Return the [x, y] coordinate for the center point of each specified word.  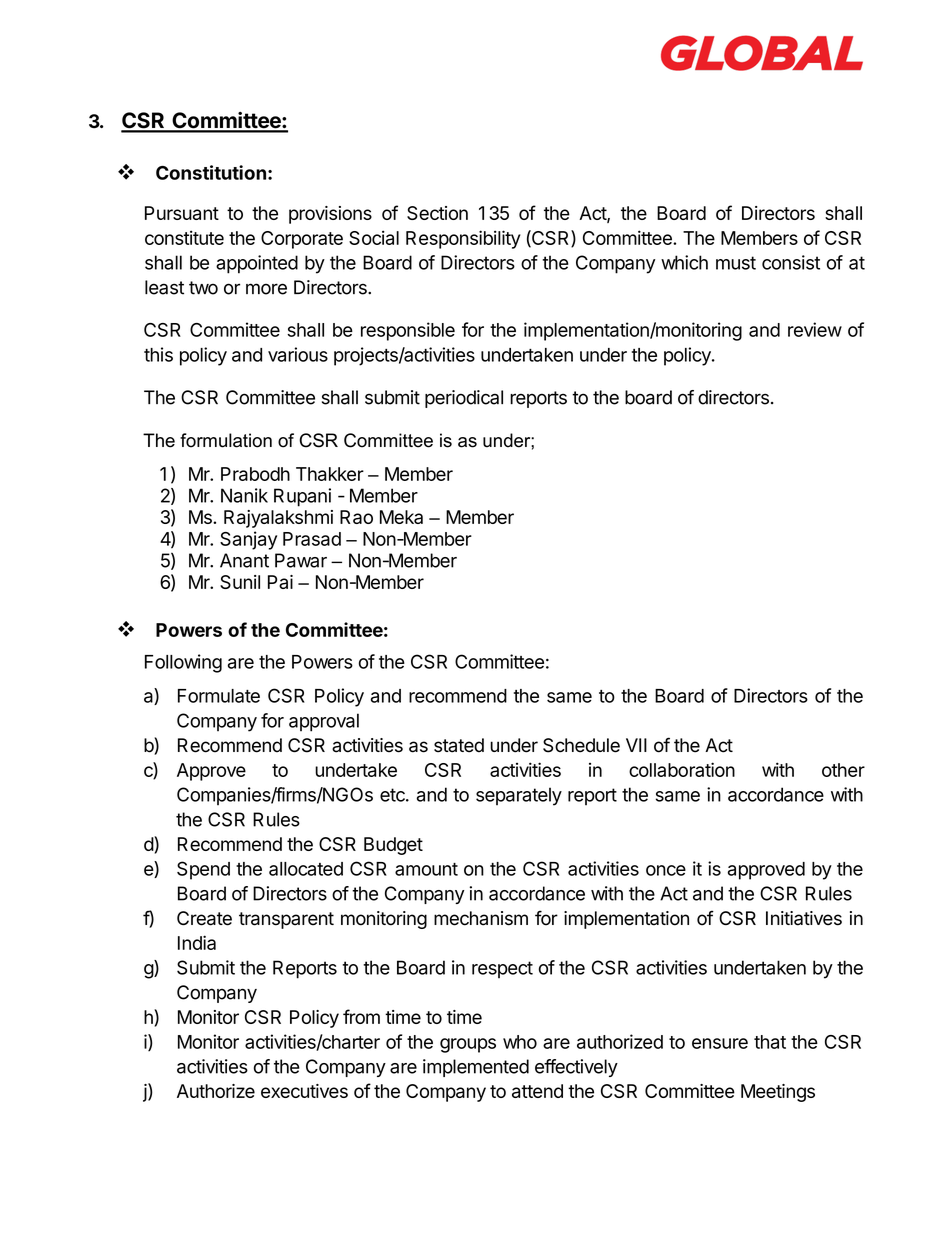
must [736, 263]
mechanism [481, 918]
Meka [401, 517]
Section [437, 213]
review [815, 329]
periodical [464, 399]
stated [459, 745]
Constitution [211, 172]
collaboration [682, 769]
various [298, 354]
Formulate [219, 696]
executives [304, 1091]
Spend [203, 870]
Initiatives [804, 918]
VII [636, 745]
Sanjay [248, 540]
